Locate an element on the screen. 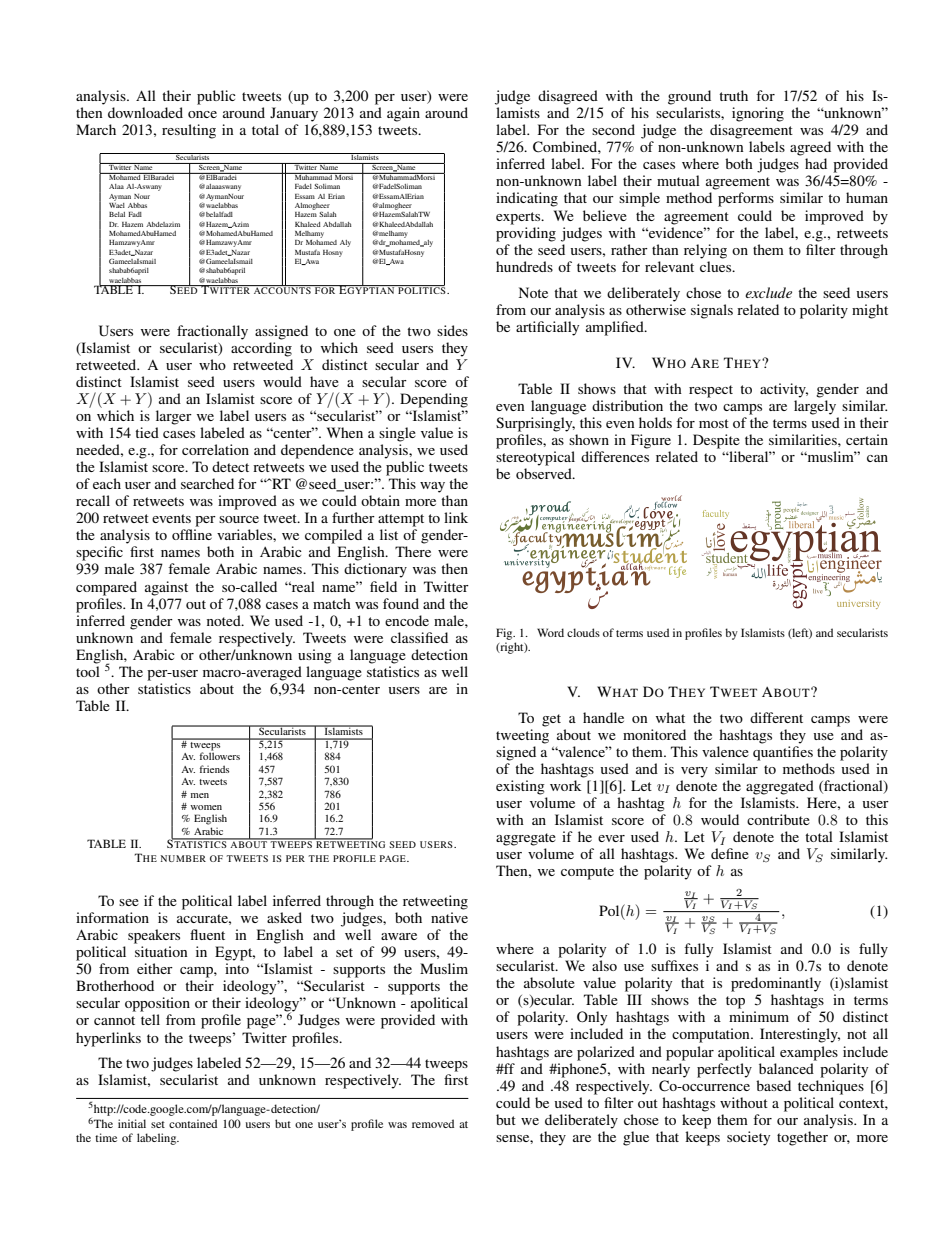 Image resolution: width=952 pixels, height=1233 pixels. larger is located at coordinates (174, 417).
